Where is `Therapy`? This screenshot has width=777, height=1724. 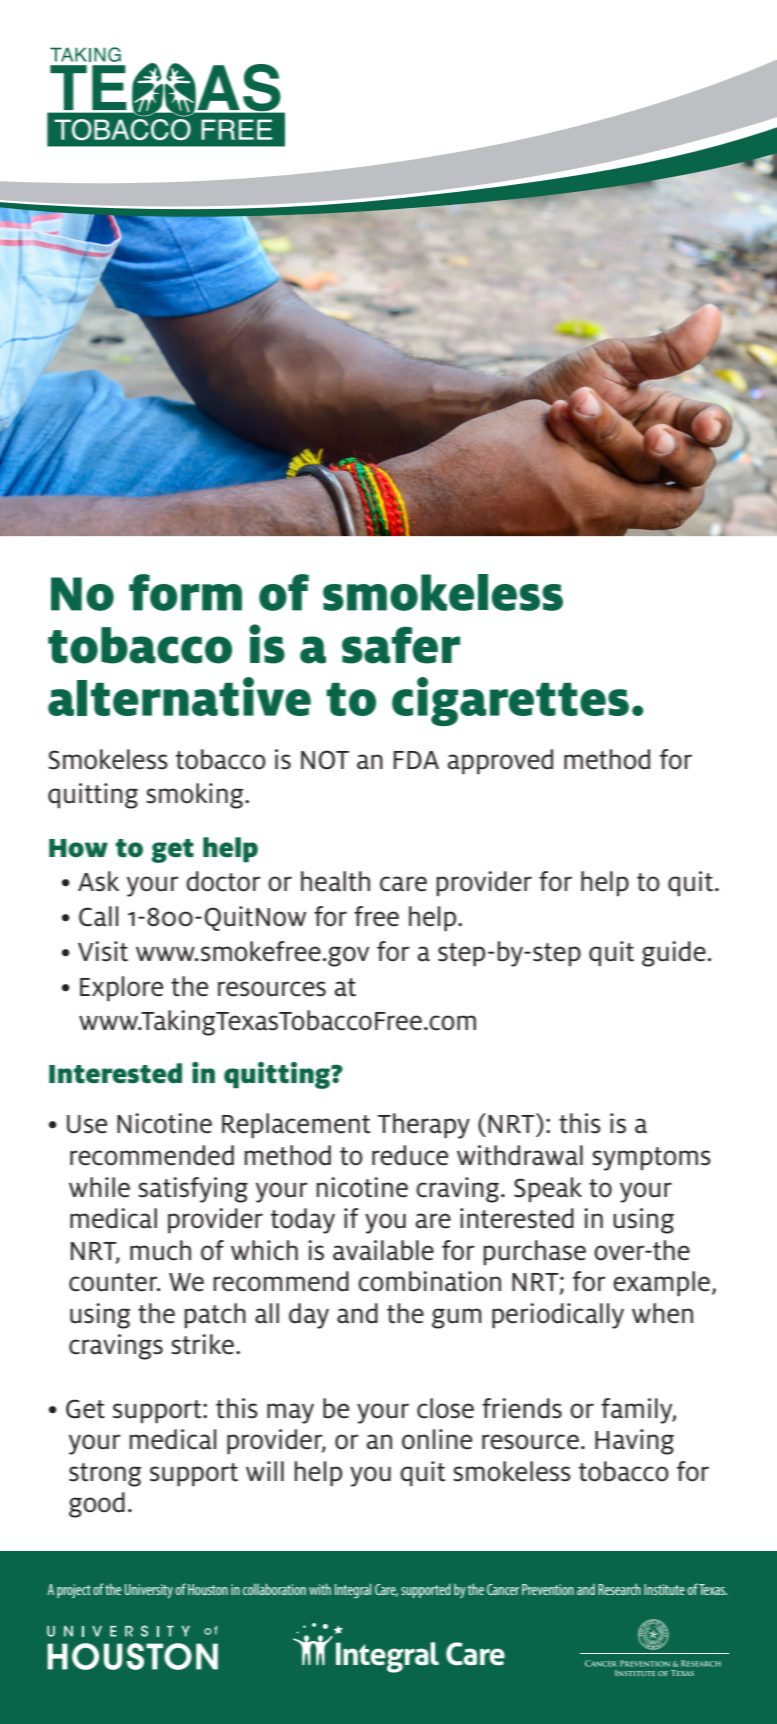 Therapy is located at coordinates (424, 1126).
